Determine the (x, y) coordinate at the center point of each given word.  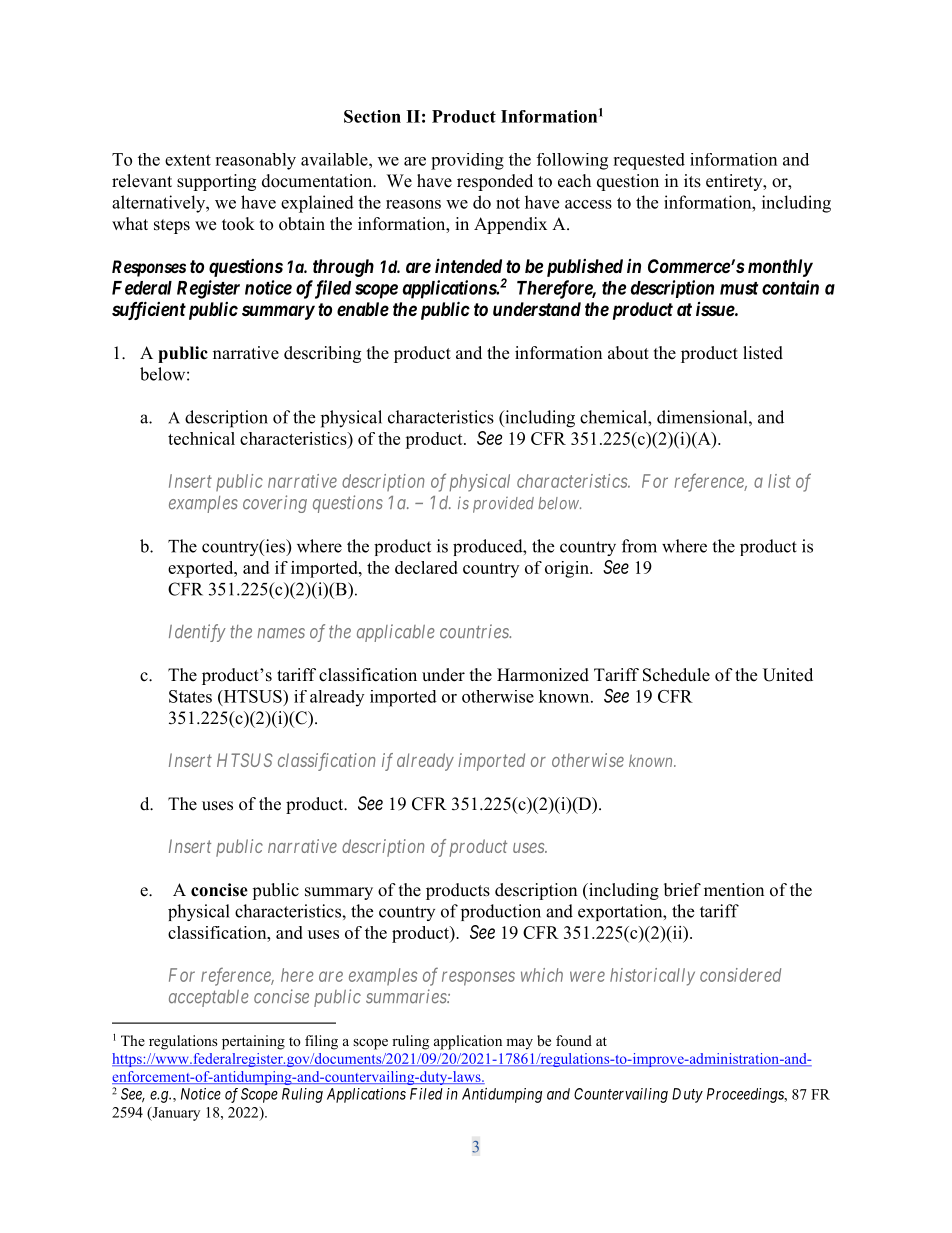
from (639, 546)
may (519, 1044)
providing (467, 161)
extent (188, 160)
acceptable (209, 998)
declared (426, 567)
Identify (197, 633)
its (692, 181)
